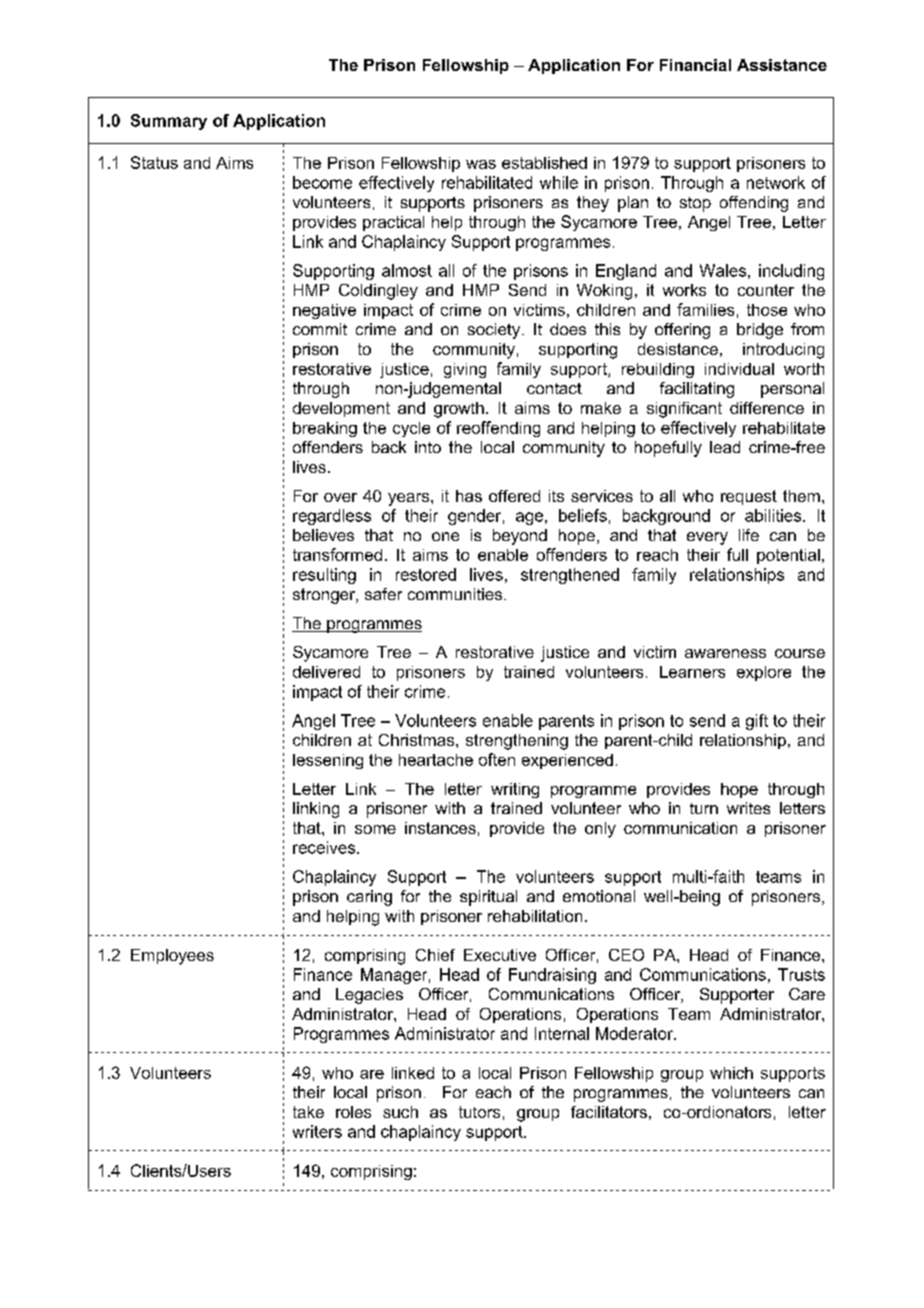 This screenshot has height=1308, width=924. What do you see at coordinates (748, 808) in the screenshot?
I see `writes` at bounding box center [748, 808].
